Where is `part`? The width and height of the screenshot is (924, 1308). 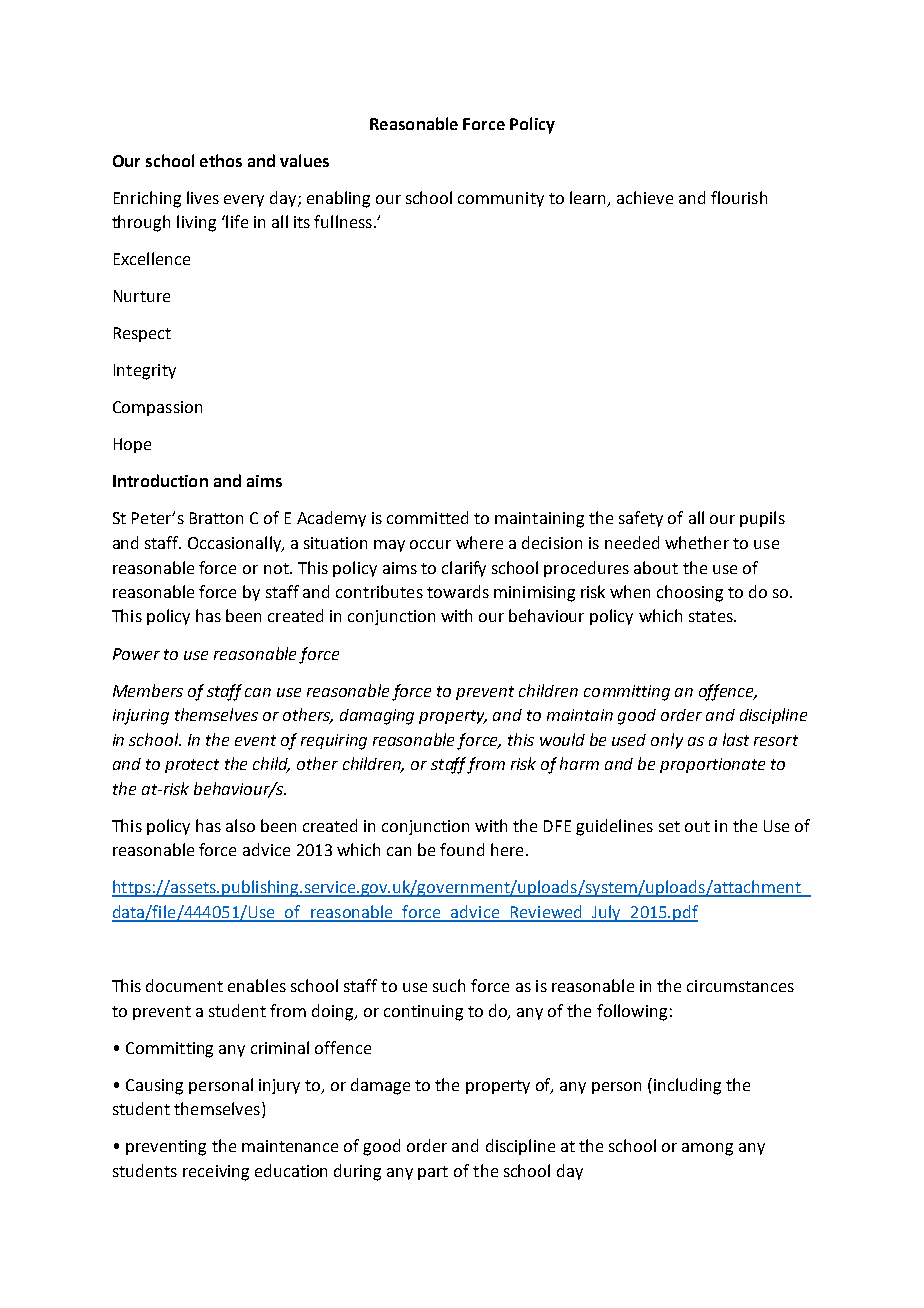 part is located at coordinates (433, 1173).
